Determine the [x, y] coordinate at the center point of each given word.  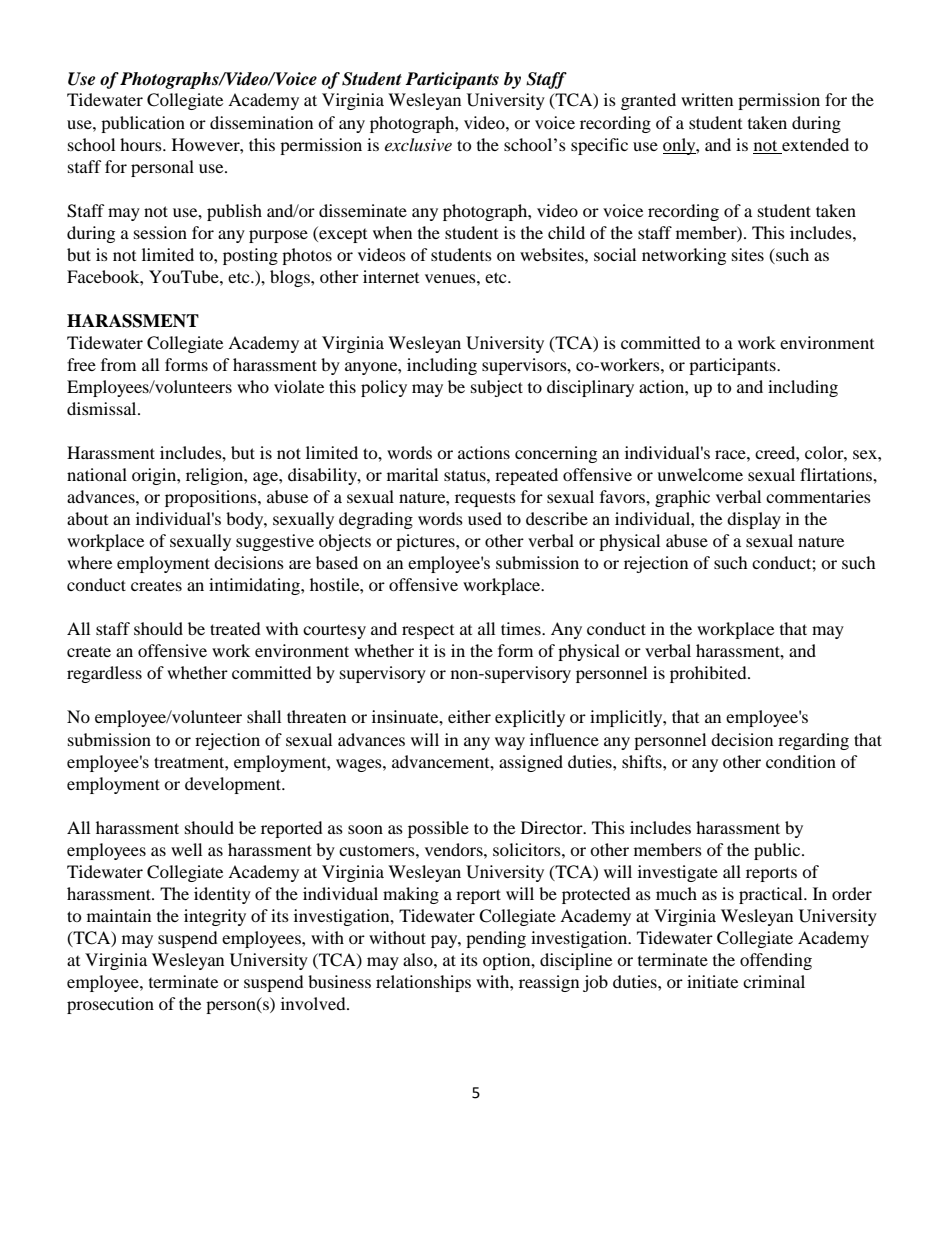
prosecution [110, 1005]
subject [497, 388]
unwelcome [700, 474]
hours [142, 144]
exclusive [418, 144]
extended [815, 144]
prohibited [709, 674]
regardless [104, 674]
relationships [423, 983]
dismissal [103, 408]
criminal [774, 981]
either [469, 716]
